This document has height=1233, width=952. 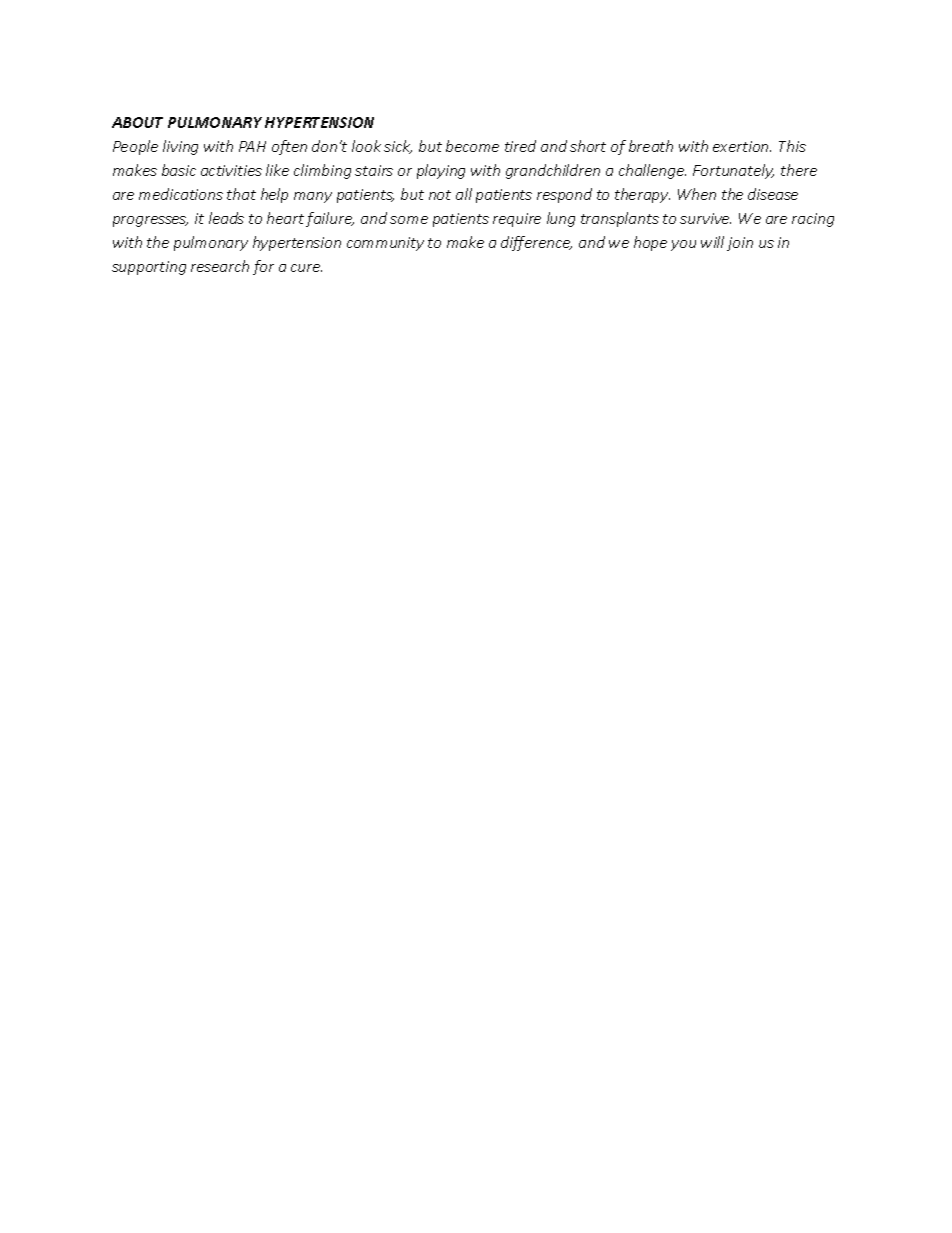 I want to click on ABOUT, so click(x=137, y=122).
